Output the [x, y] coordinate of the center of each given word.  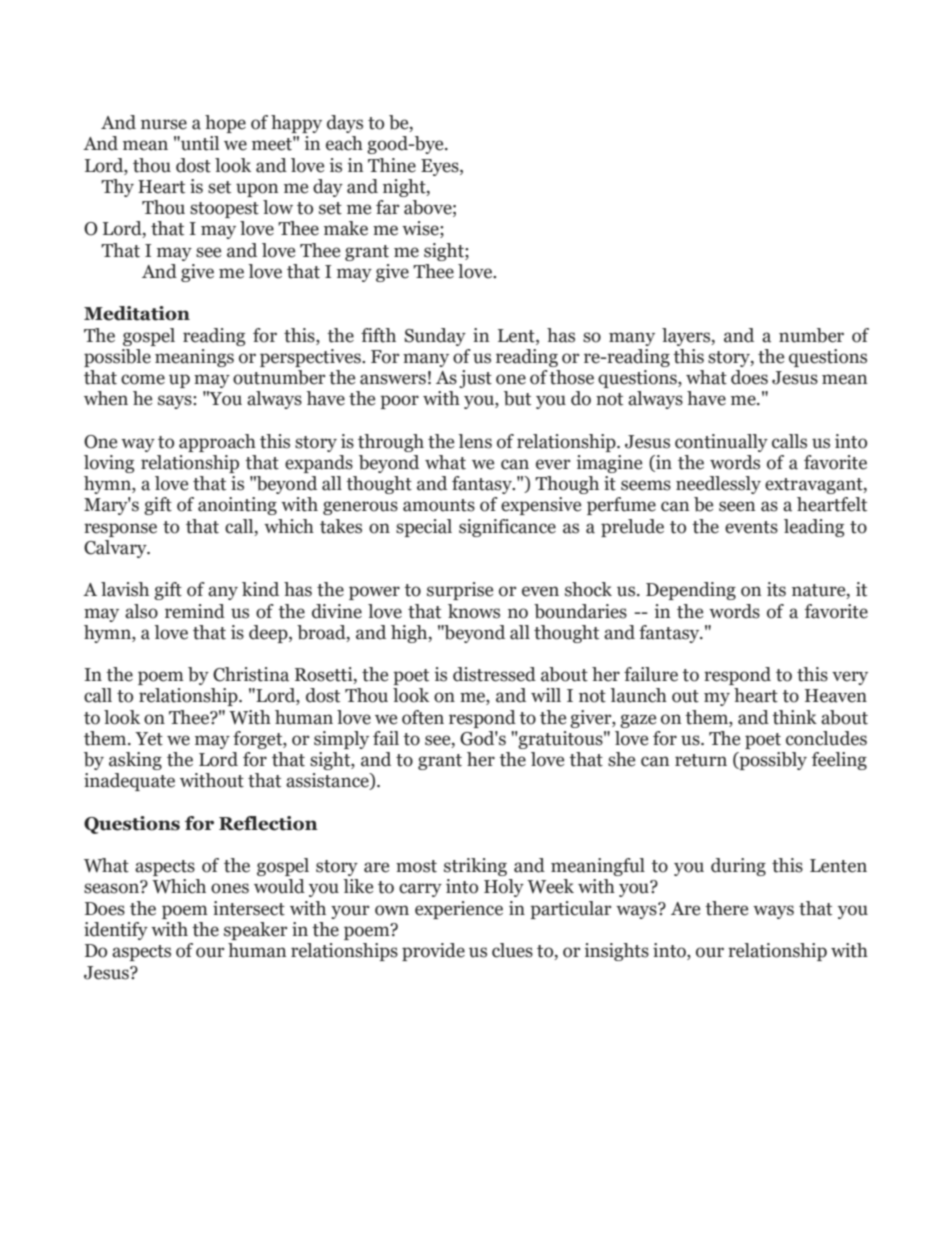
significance [507, 528]
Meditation [137, 313]
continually [721, 443]
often [423, 717]
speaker [256, 931]
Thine [392, 165]
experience [459, 910]
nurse [164, 124]
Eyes [441, 167]
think [794, 717]
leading [814, 528]
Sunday [435, 337]
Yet [149, 739]
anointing [237, 506]
